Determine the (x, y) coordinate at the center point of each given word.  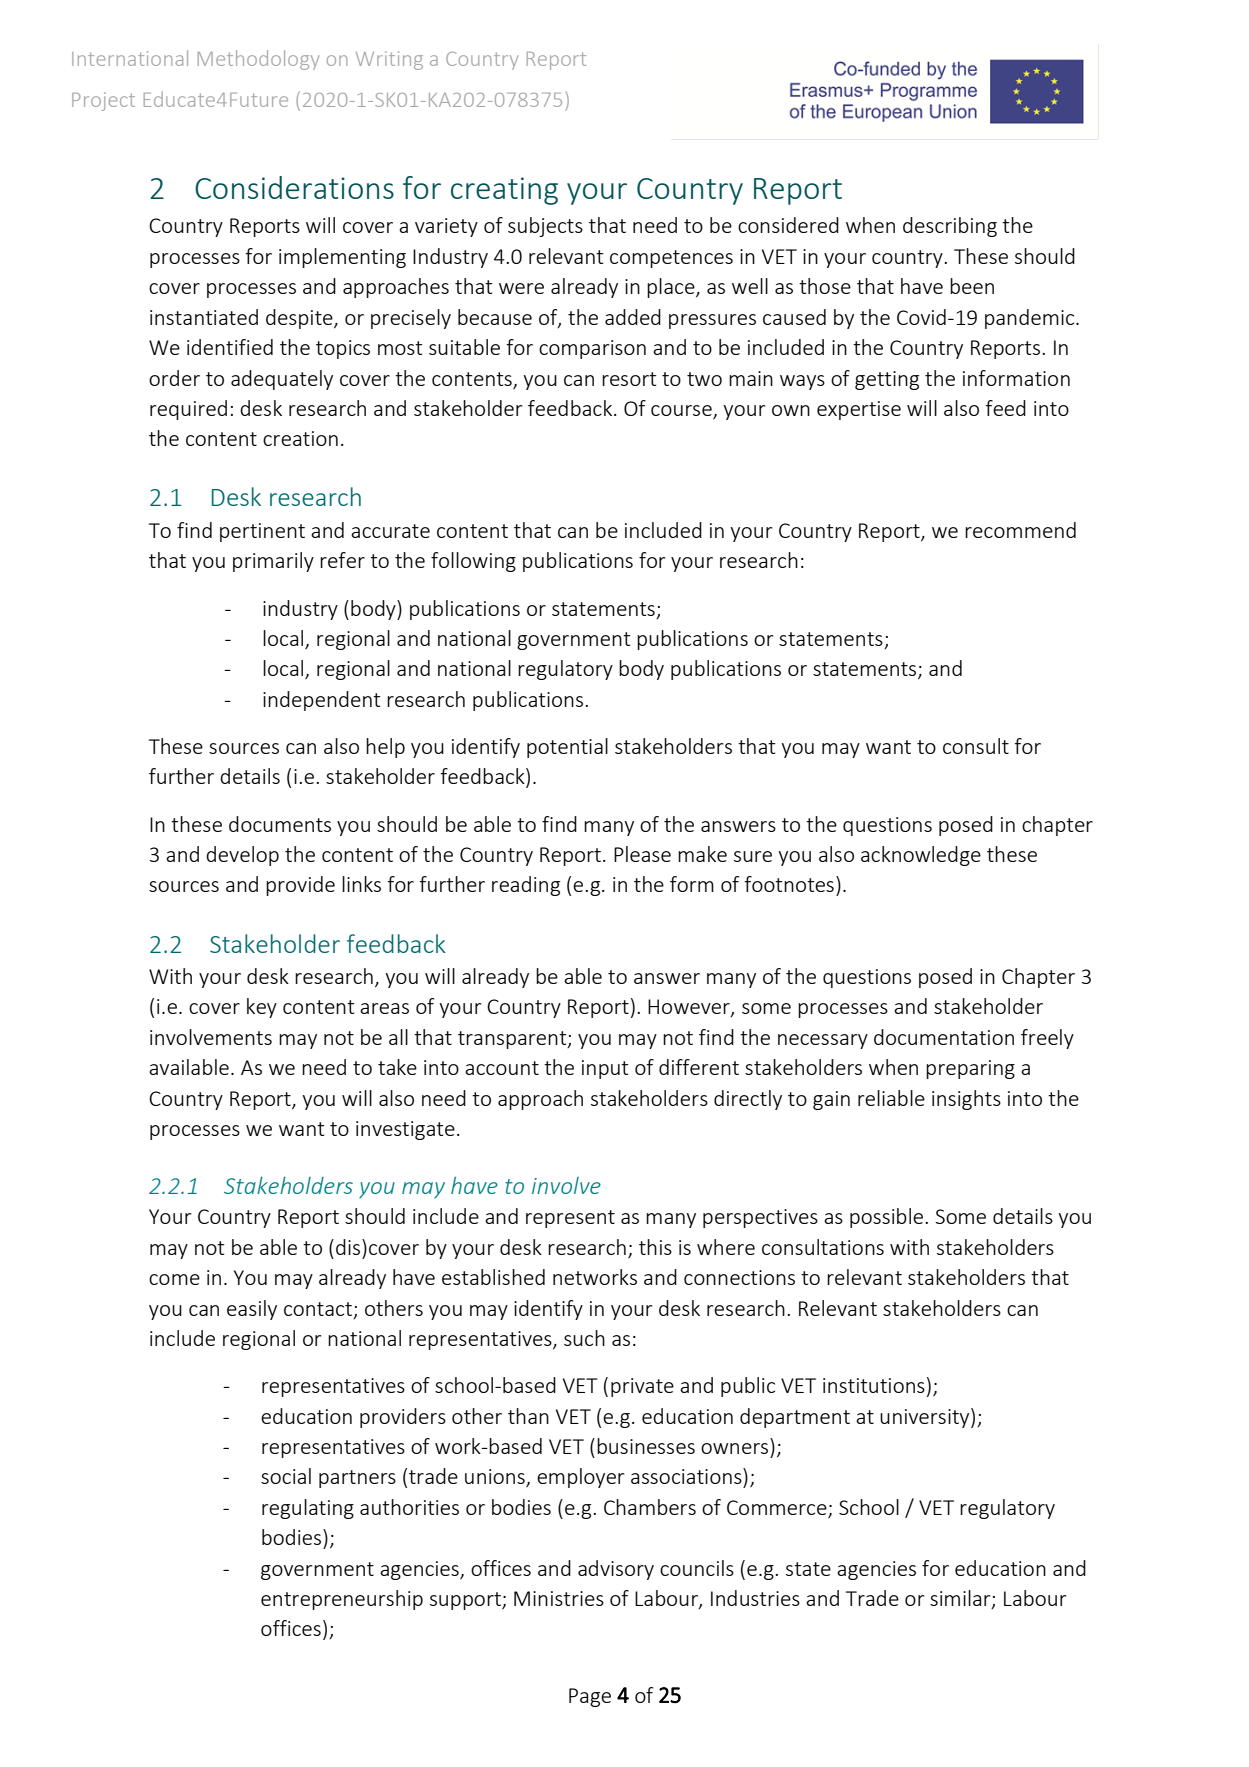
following (473, 562)
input (605, 1069)
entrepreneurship (342, 1600)
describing (950, 227)
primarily (273, 562)
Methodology (259, 60)
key (262, 1008)
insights (966, 1100)
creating (504, 191)
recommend (1020, 530)
